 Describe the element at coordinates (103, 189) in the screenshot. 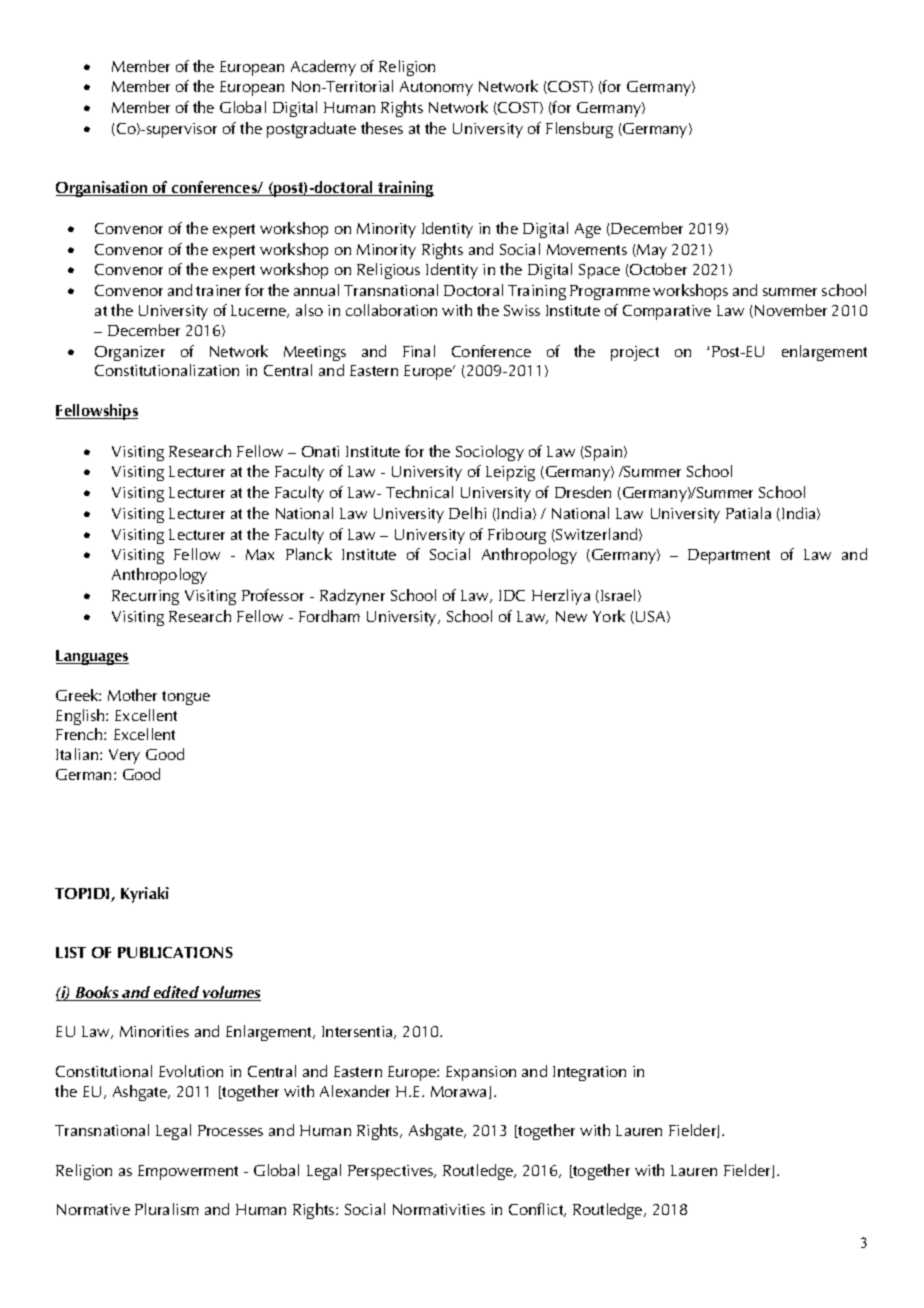

I see `Organisation` at that location.
